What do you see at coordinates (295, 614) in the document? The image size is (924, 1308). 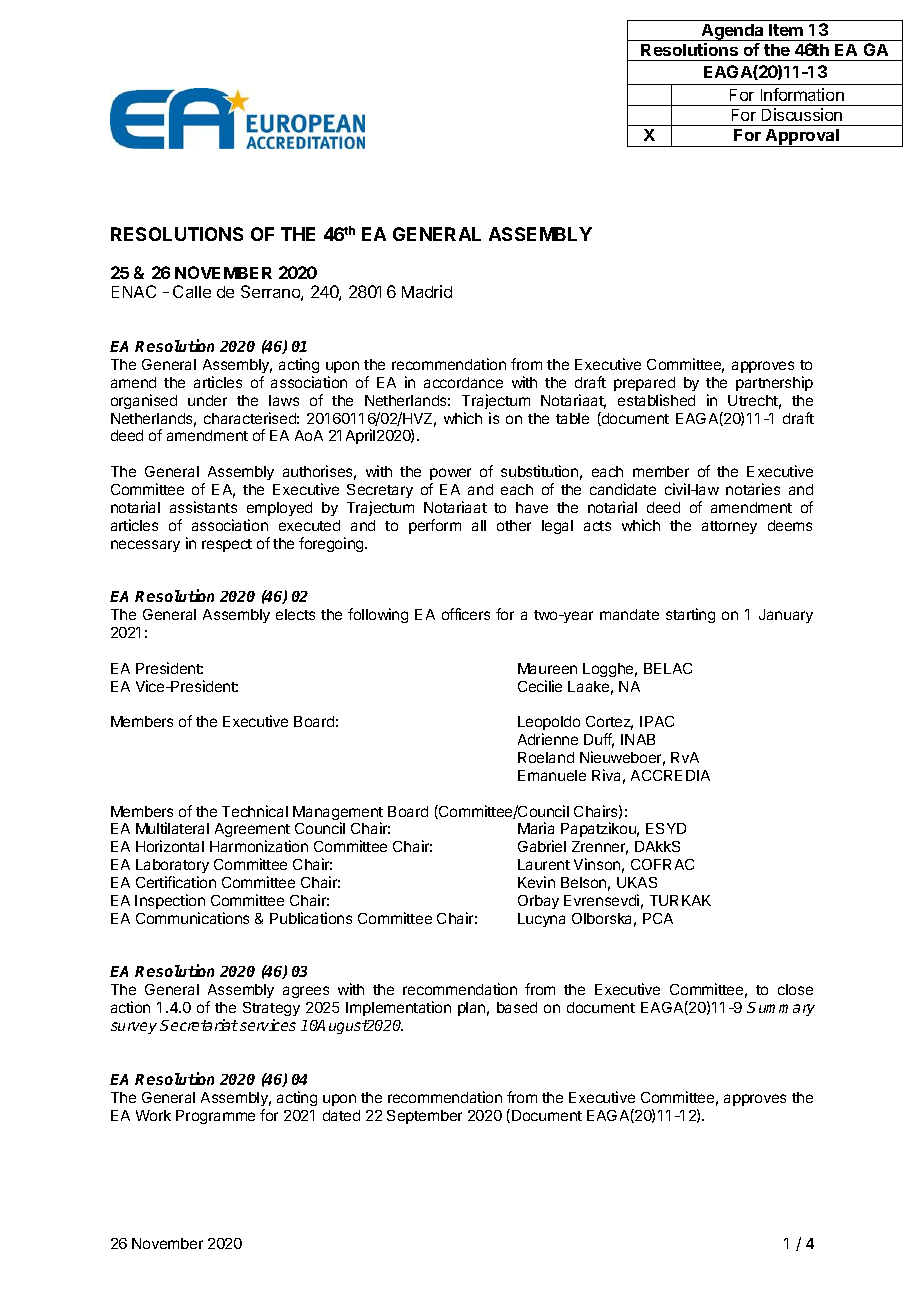 I see `elects` at bounding box center [295, 614].
